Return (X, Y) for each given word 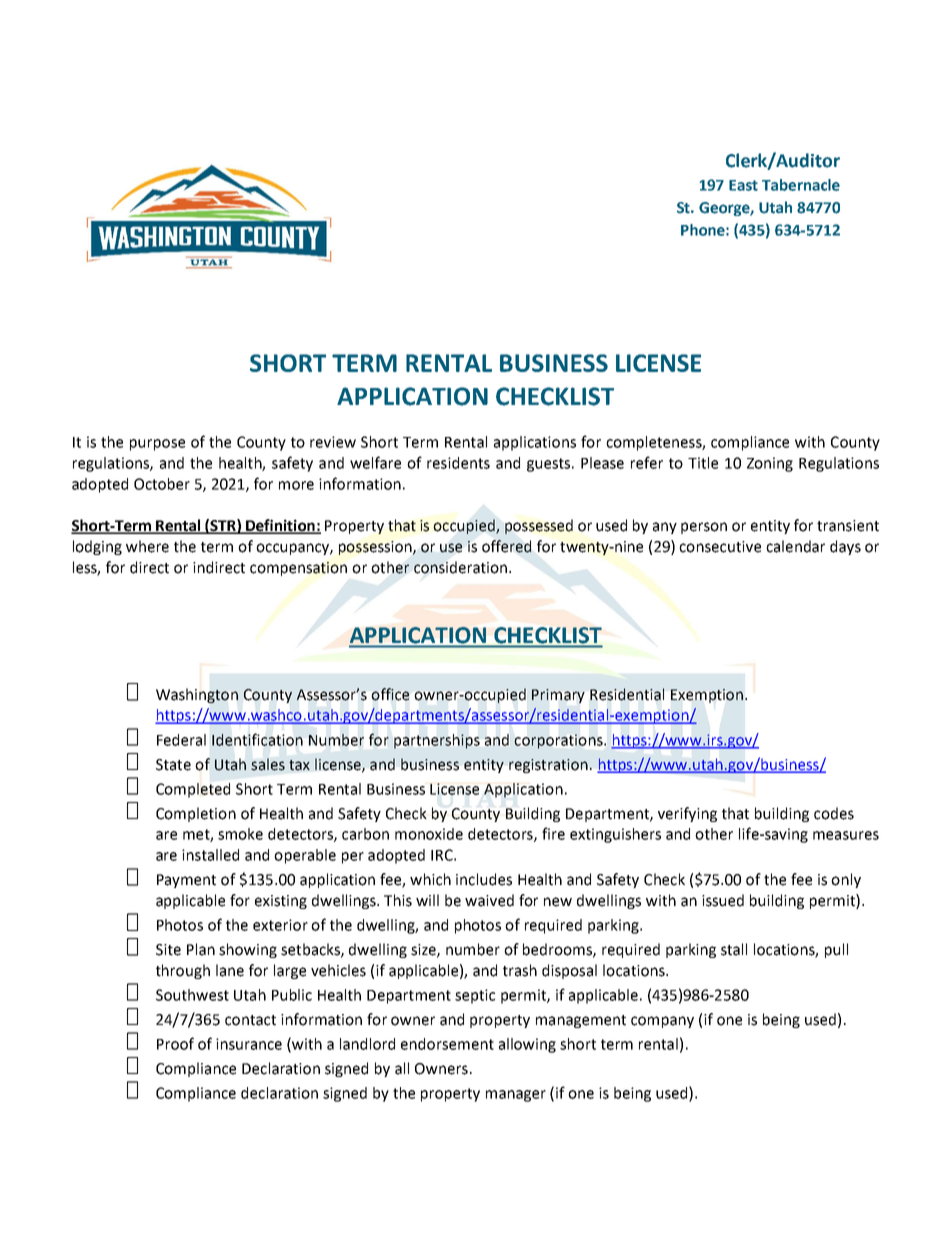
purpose (157, 445)
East (743, 185)
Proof (175, 1043)
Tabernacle (801, 185)
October (162, 484)
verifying (687, 814)
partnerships (437, 741)
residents (458, 463)
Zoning (770, 464)
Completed (193, 790)
